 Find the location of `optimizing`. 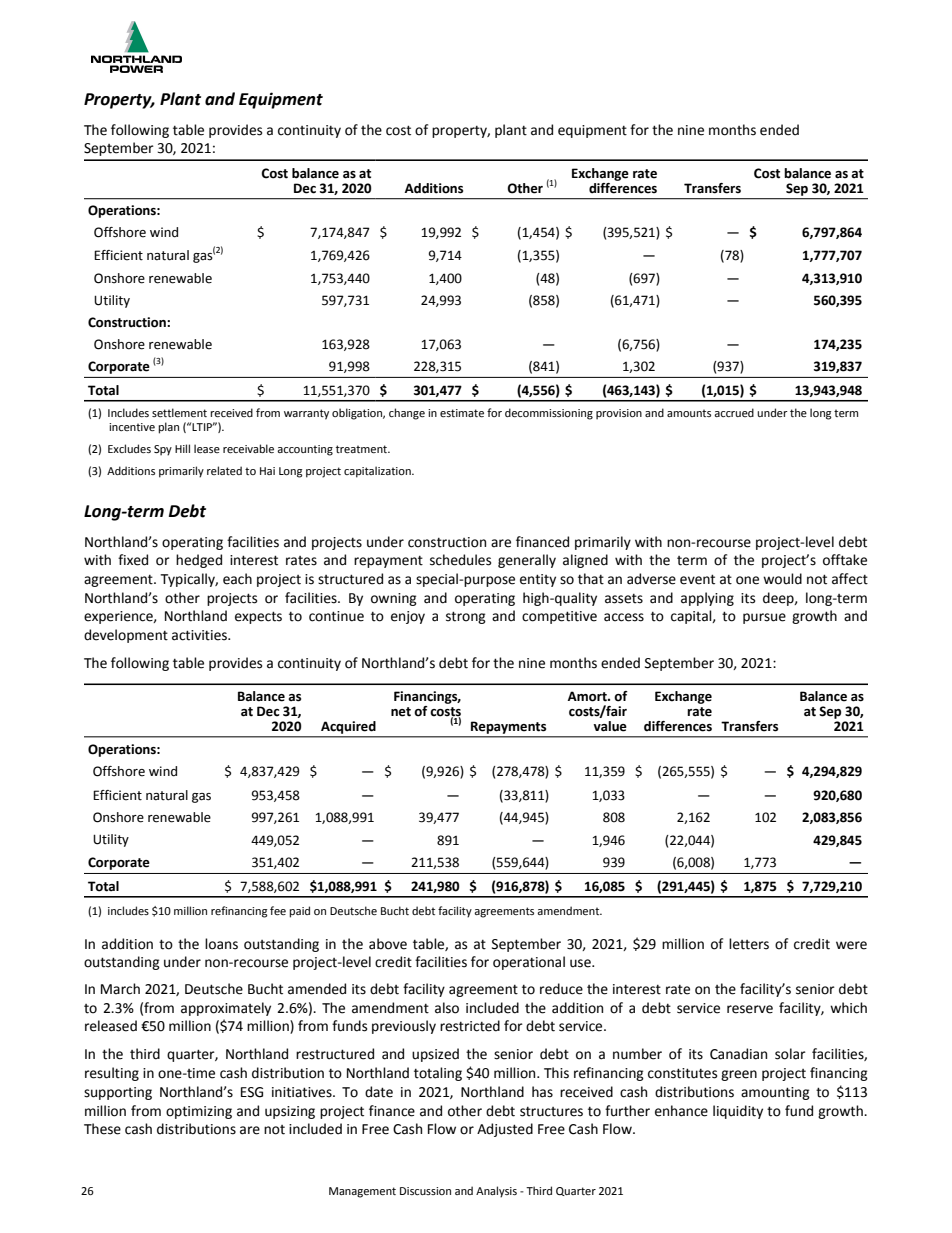

optimizing is located at coordinates (199, 1112).
